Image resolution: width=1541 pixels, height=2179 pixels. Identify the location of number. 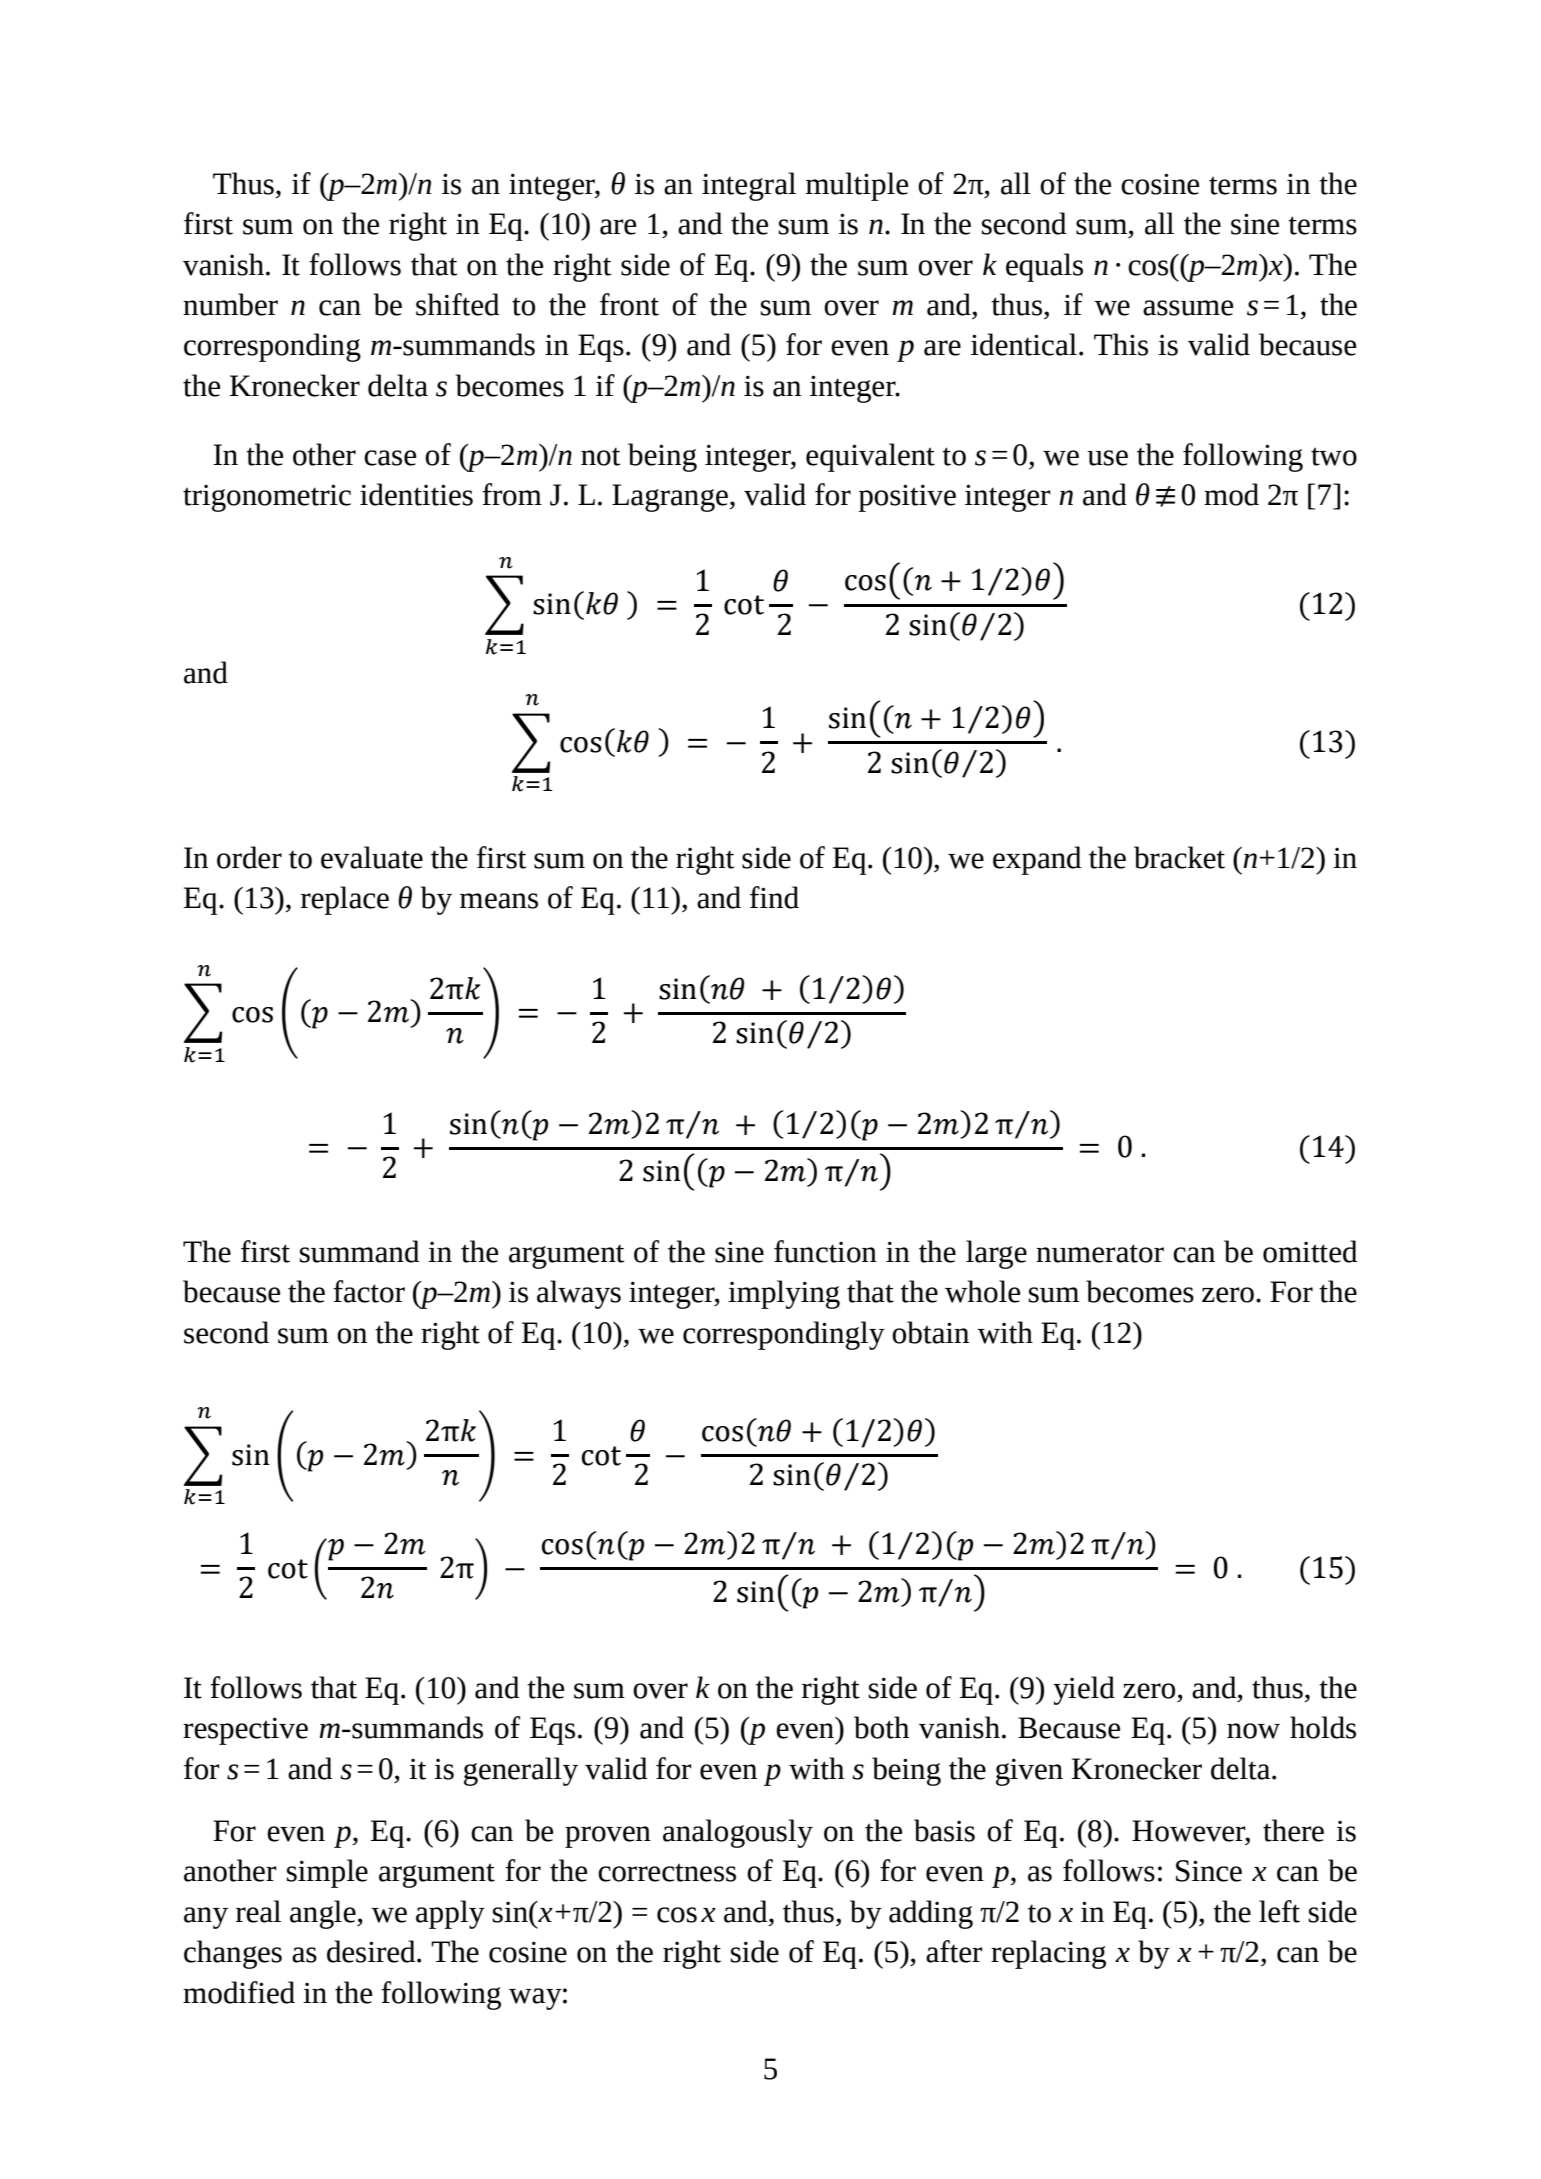
(230, 304).
